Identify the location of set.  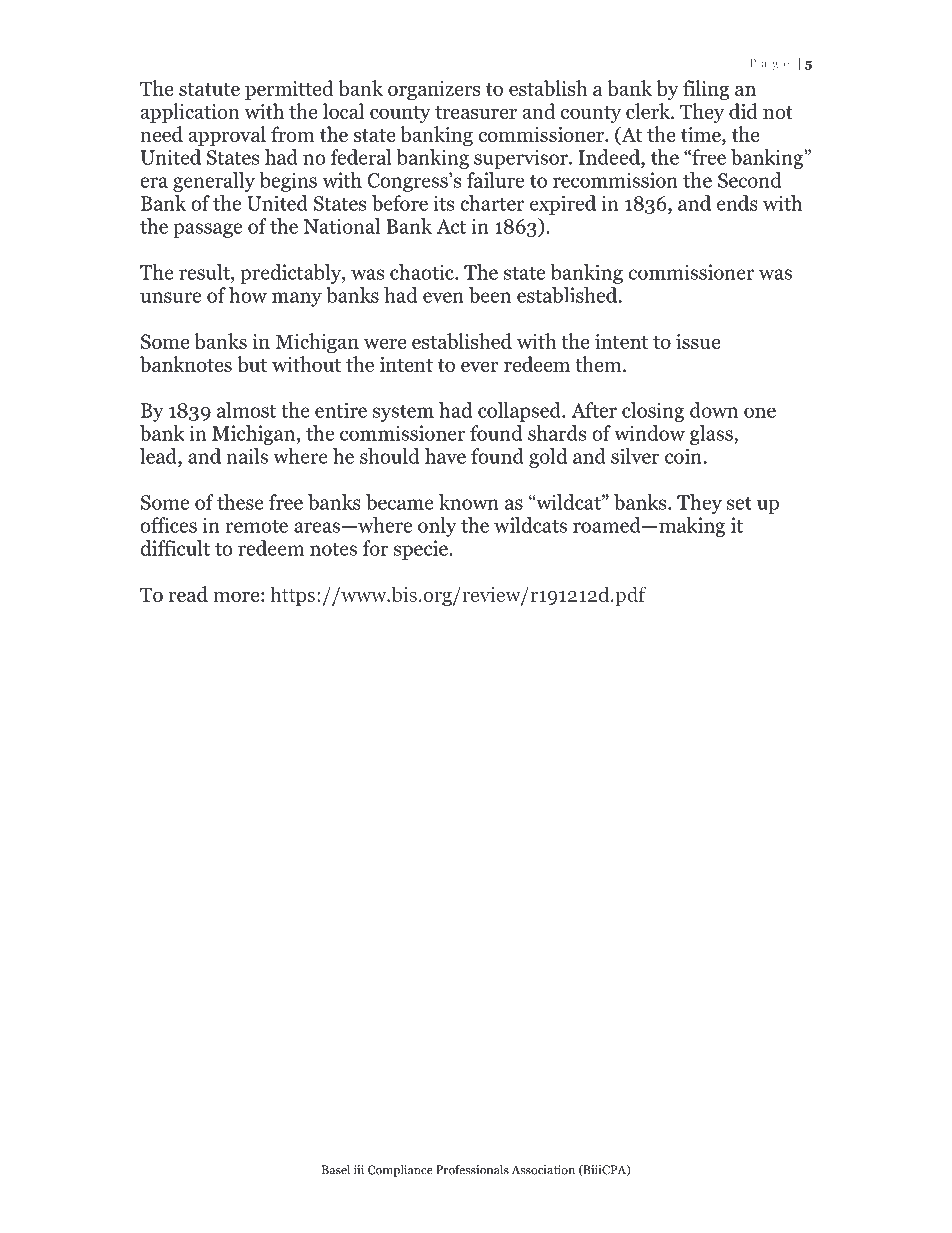
(739, 503).
